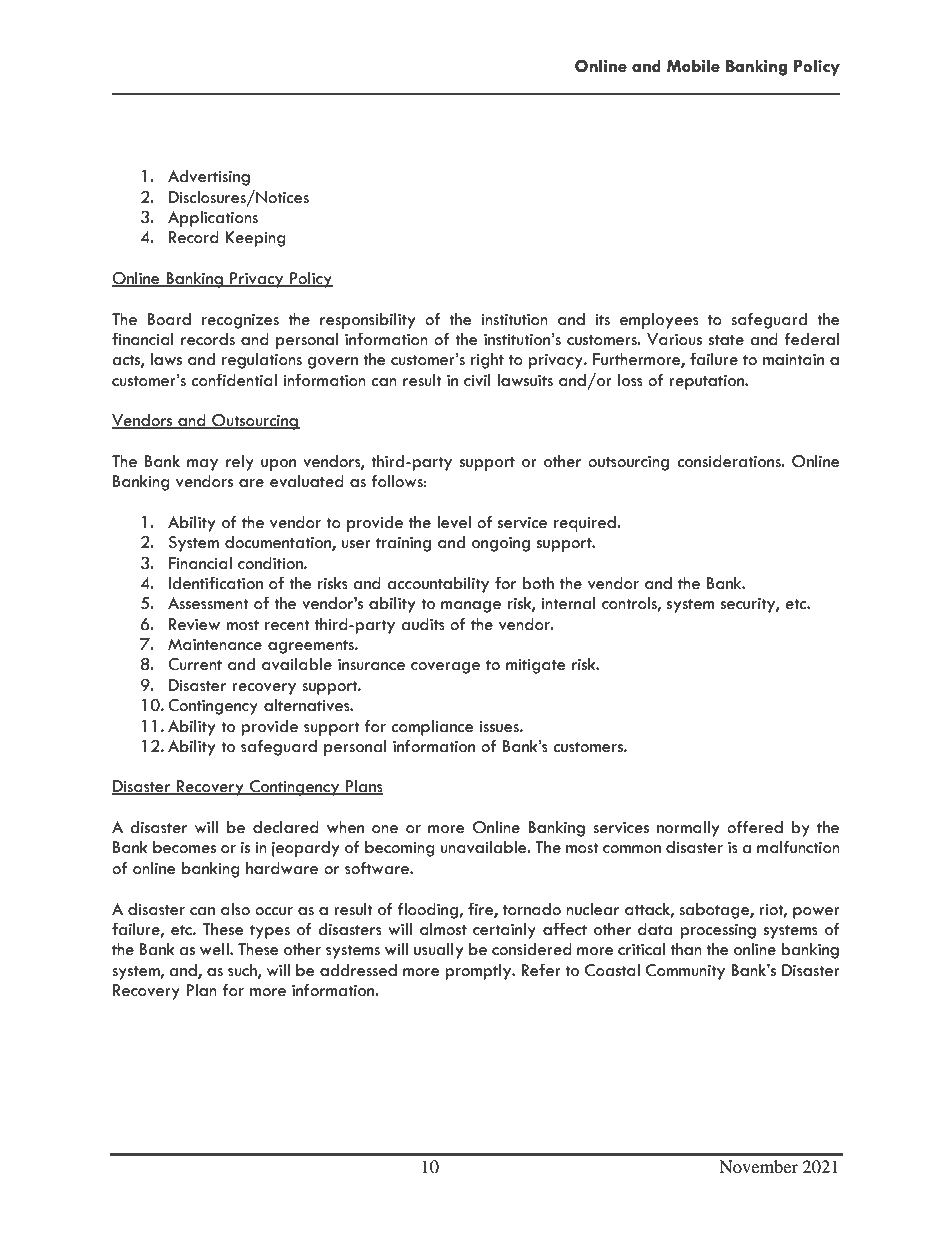  What do you see at coordinates (479, 972) in the screenshot?
I see `promptly` at bounding box center [479, 972].
